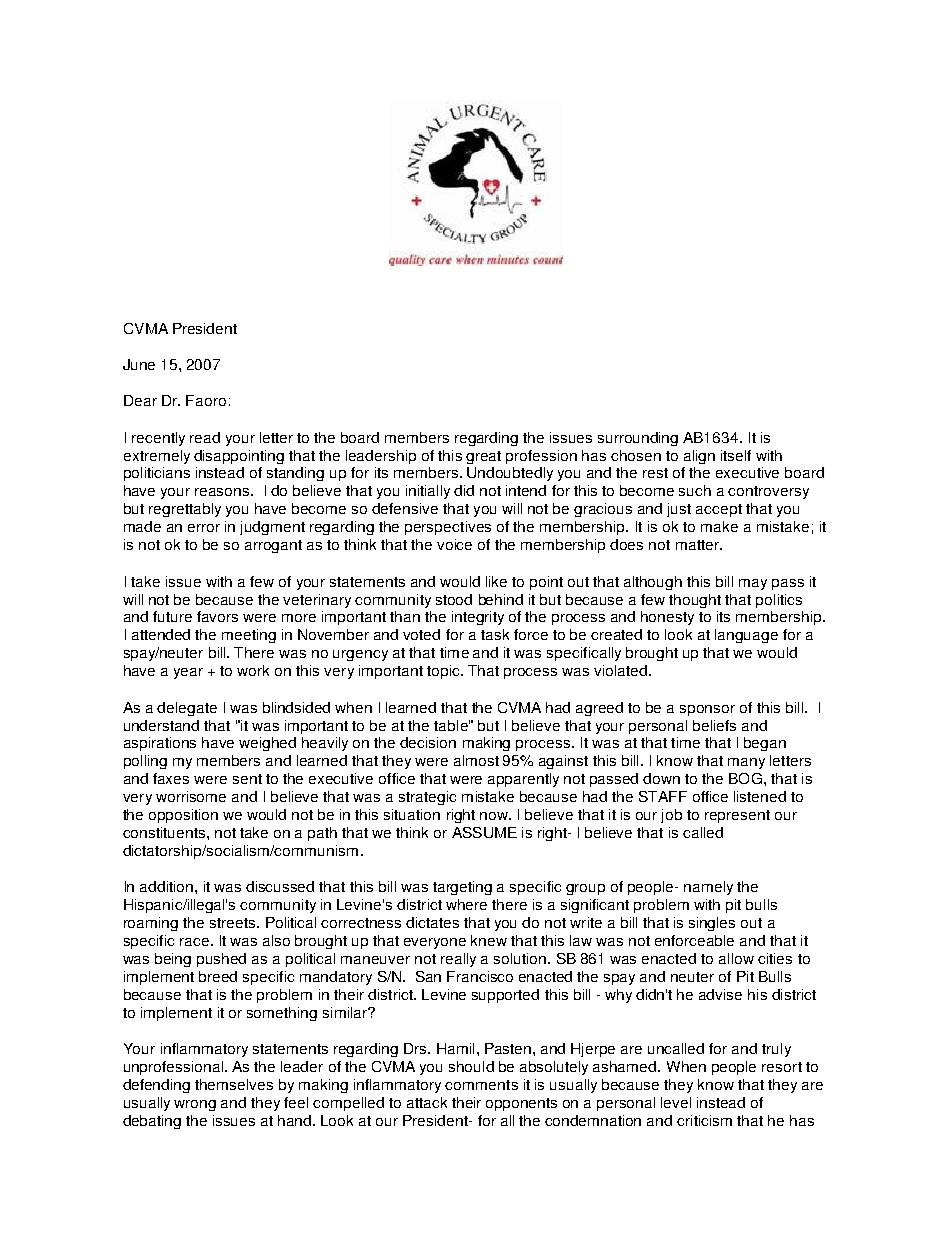  What do you see at coordinates (478, 618) in the screenshot?
I see `integrity` at bounding box center [478, 618].
